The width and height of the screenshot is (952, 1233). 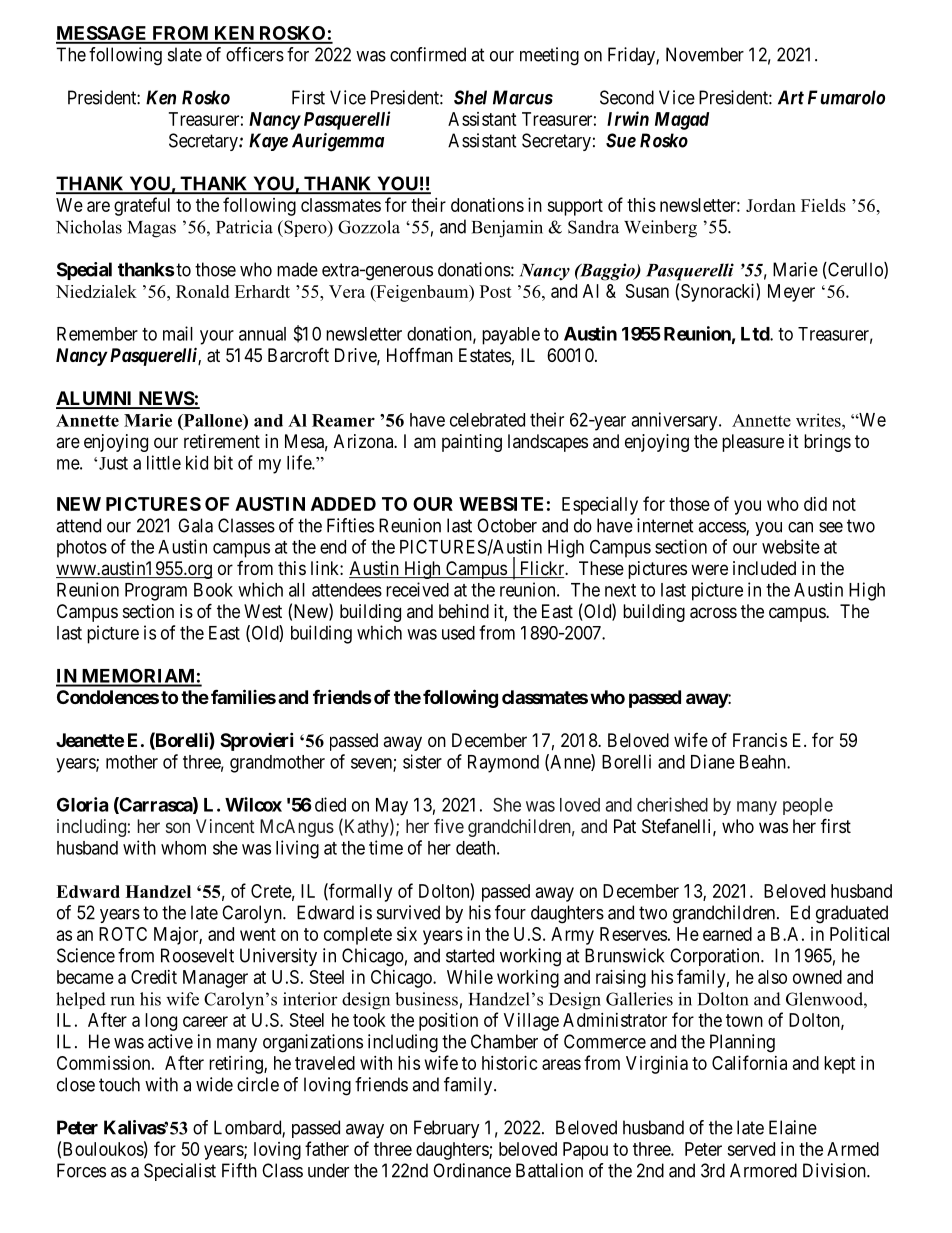 What do you see at coordinates (487, 420) in the screenshot?
I see `celebrated` at bounding box center [487, 420].
